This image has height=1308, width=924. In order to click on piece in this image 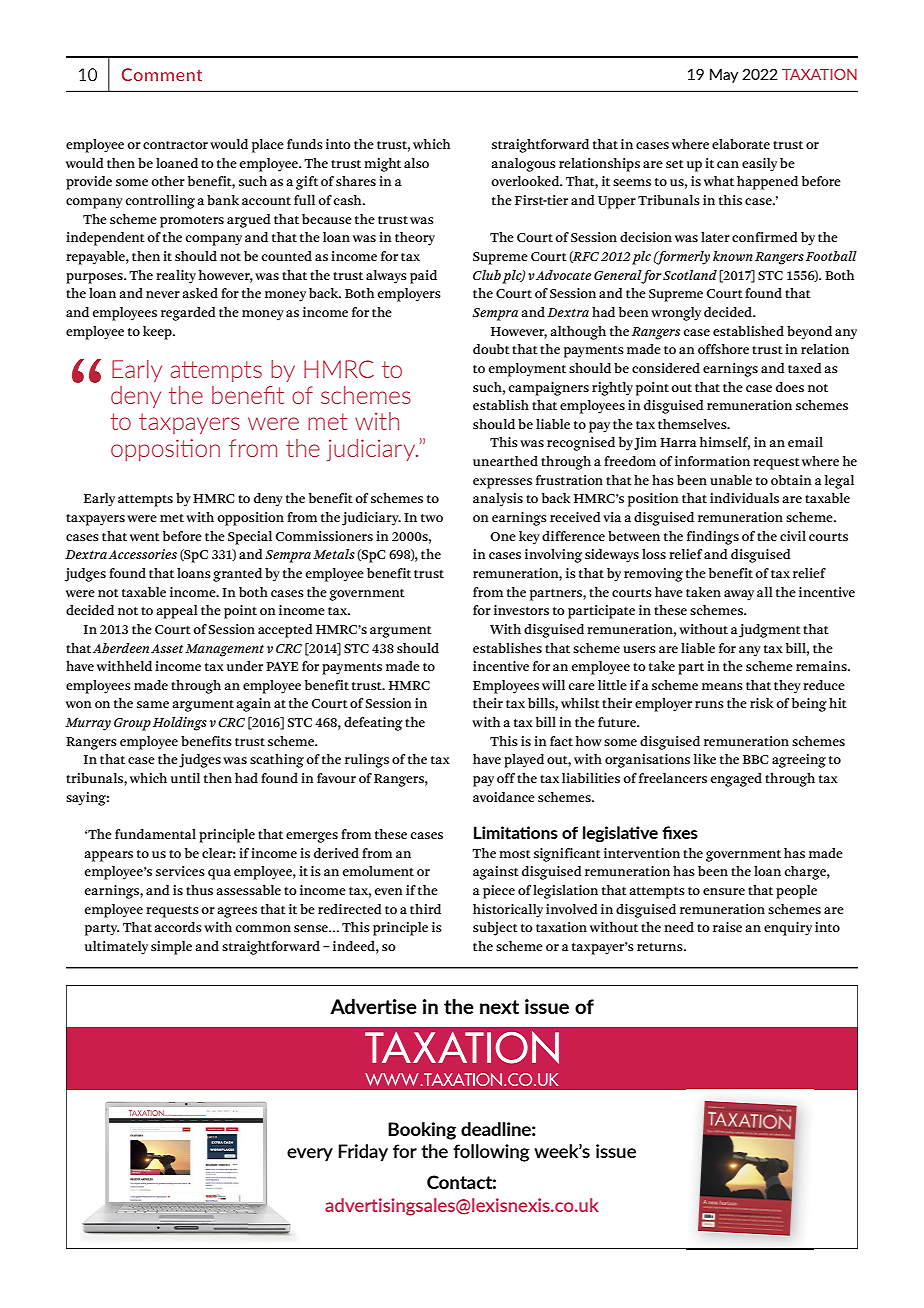, I will do `click(499, 892)`.
